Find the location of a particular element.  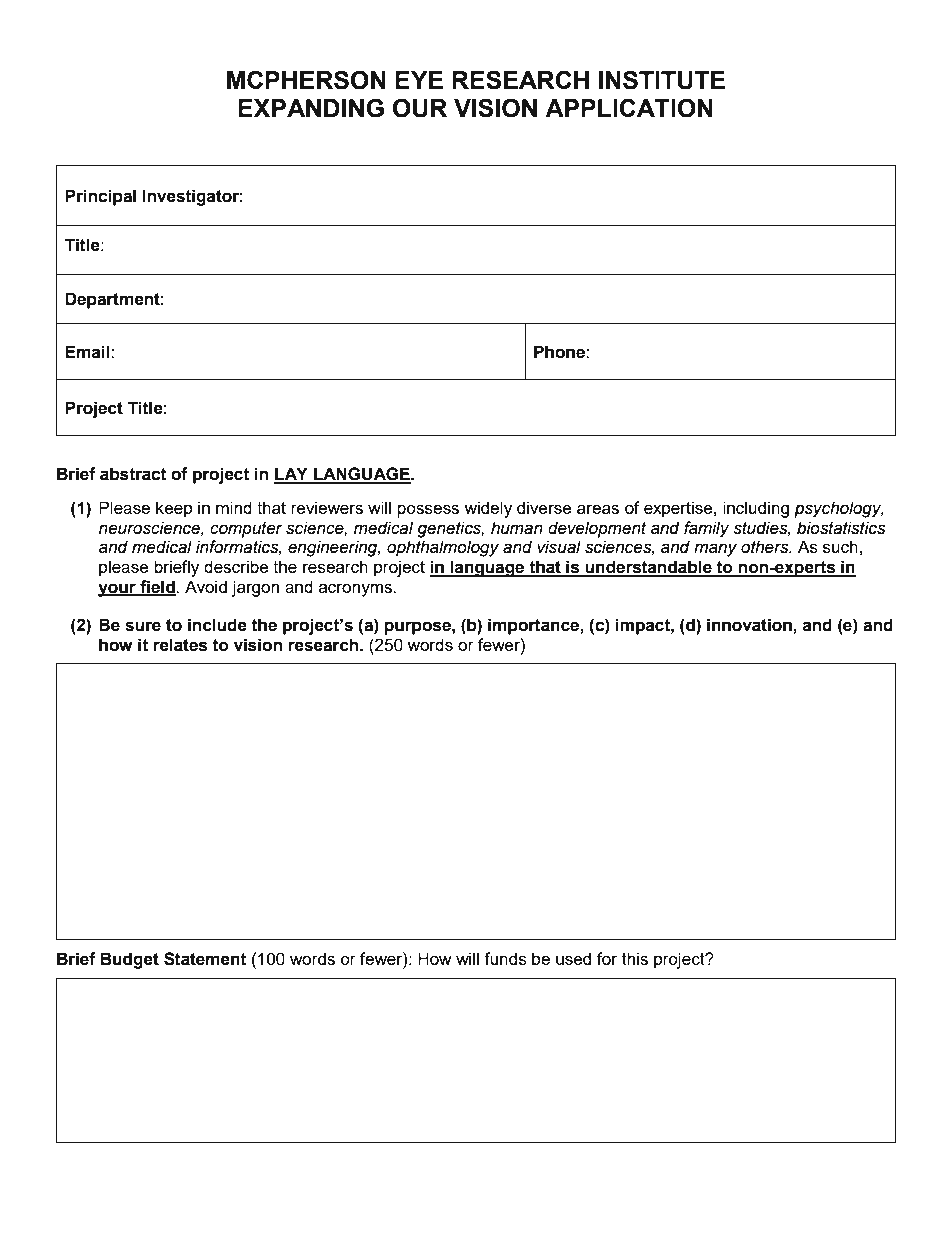

keep is located at coordinates (174, 509).
